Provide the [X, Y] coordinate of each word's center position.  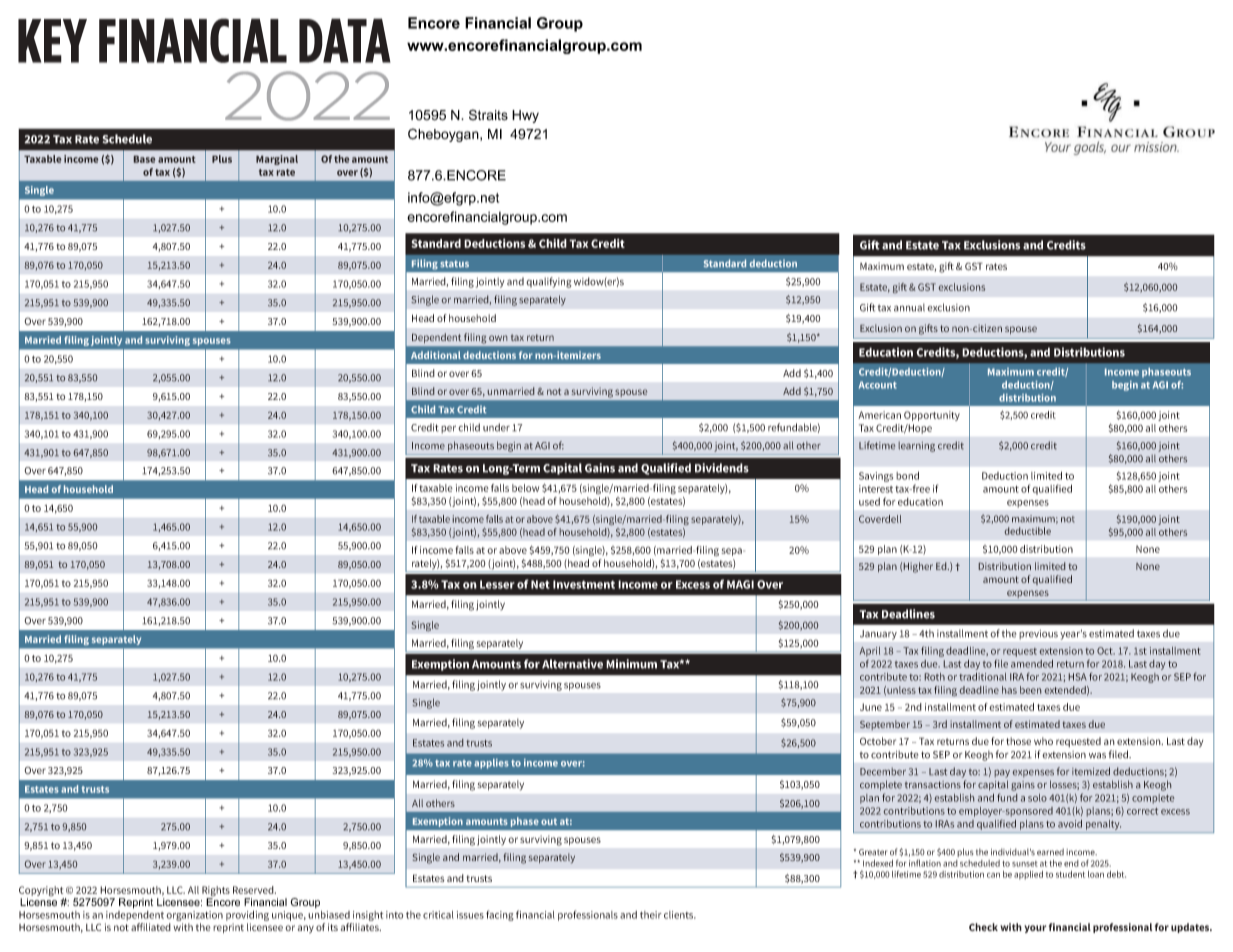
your [1035, 929]
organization [194, 917]
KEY [52, 41]
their [651, 915]
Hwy [525, 116]
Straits [488, 115]
